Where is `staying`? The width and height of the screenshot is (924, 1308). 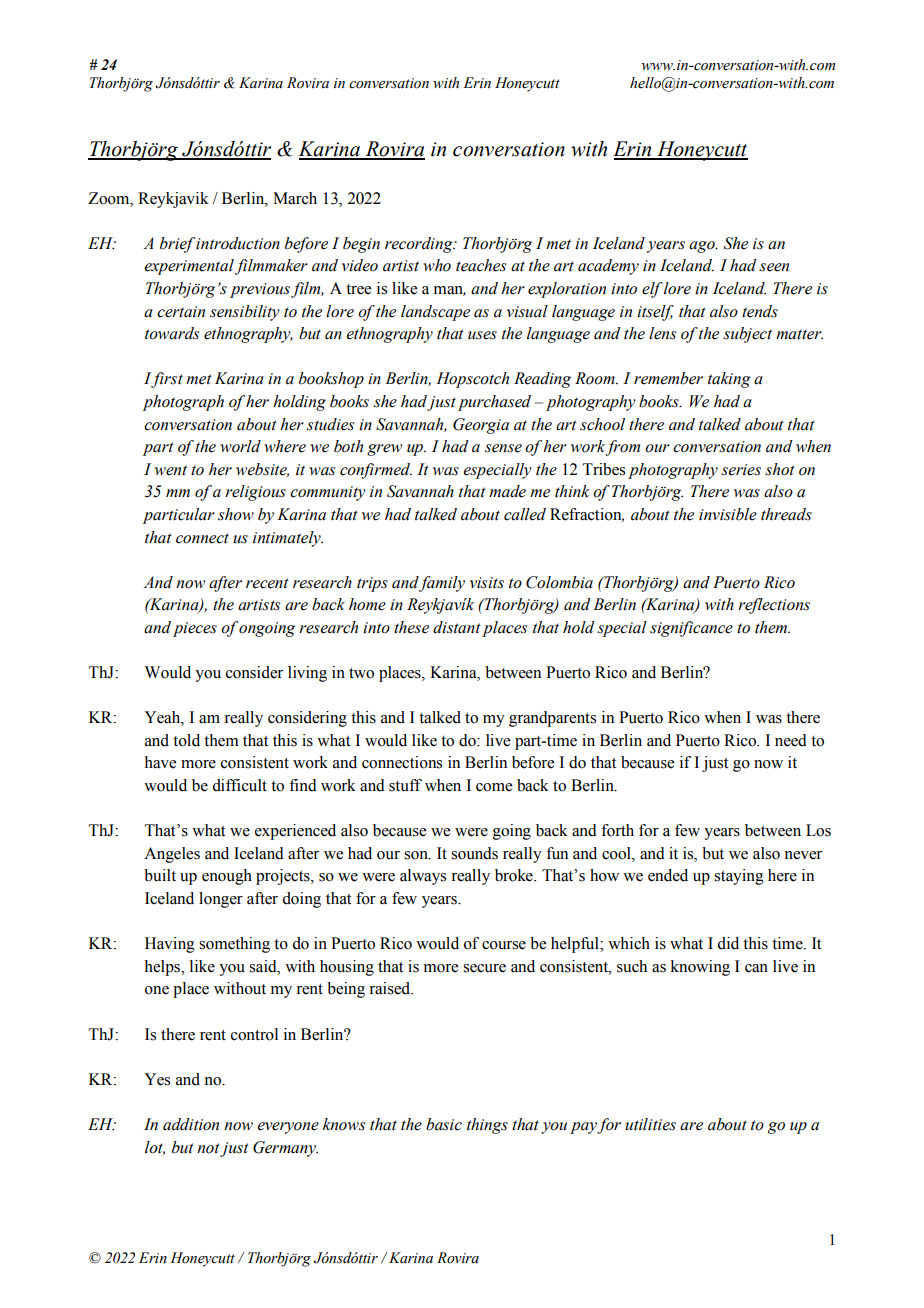
staying is located at coordinates (739, 877).
